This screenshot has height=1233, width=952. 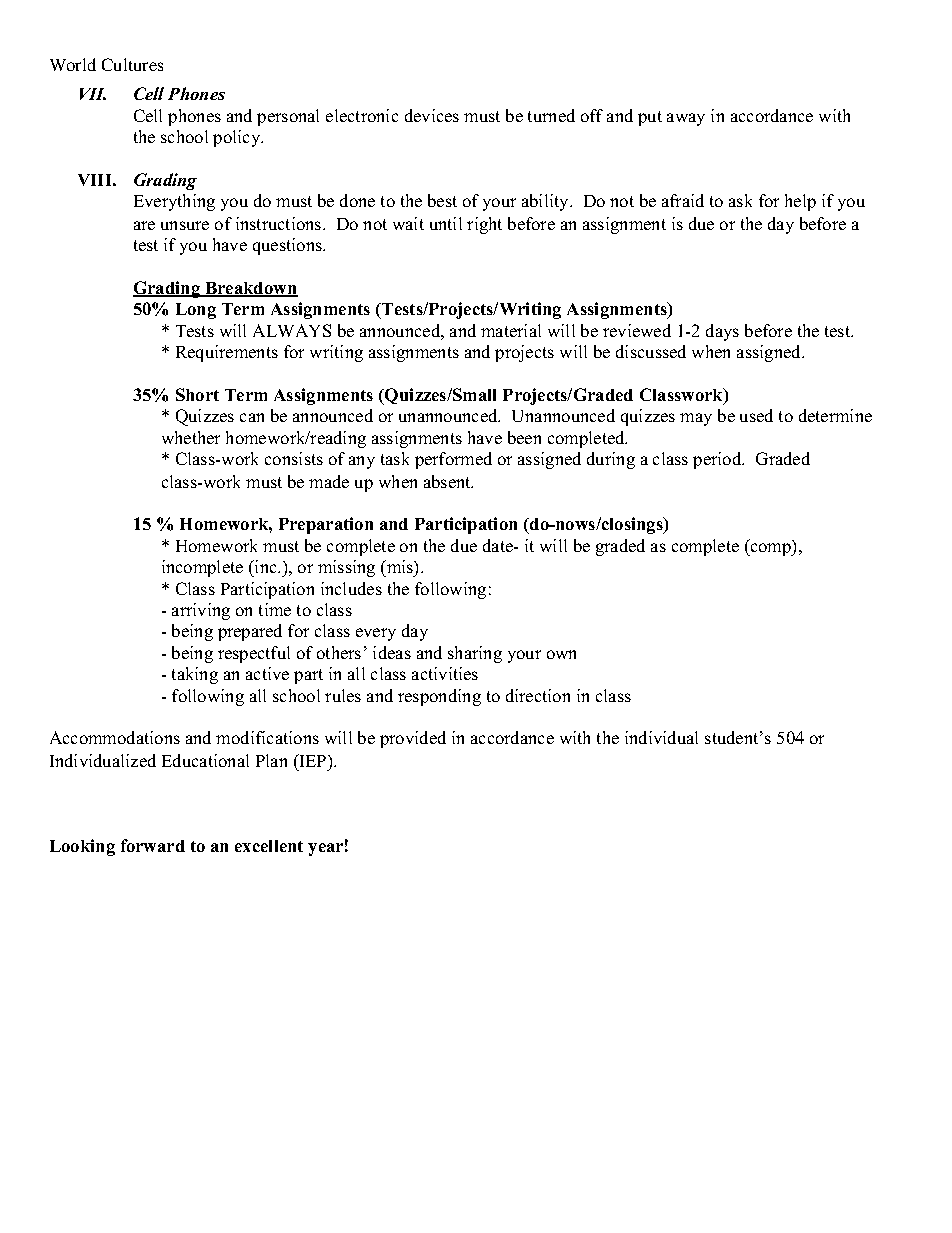 What do you see at coordinates (153, 845) in the screenshot?
I see `forward` at bounding box center [153, 845].
